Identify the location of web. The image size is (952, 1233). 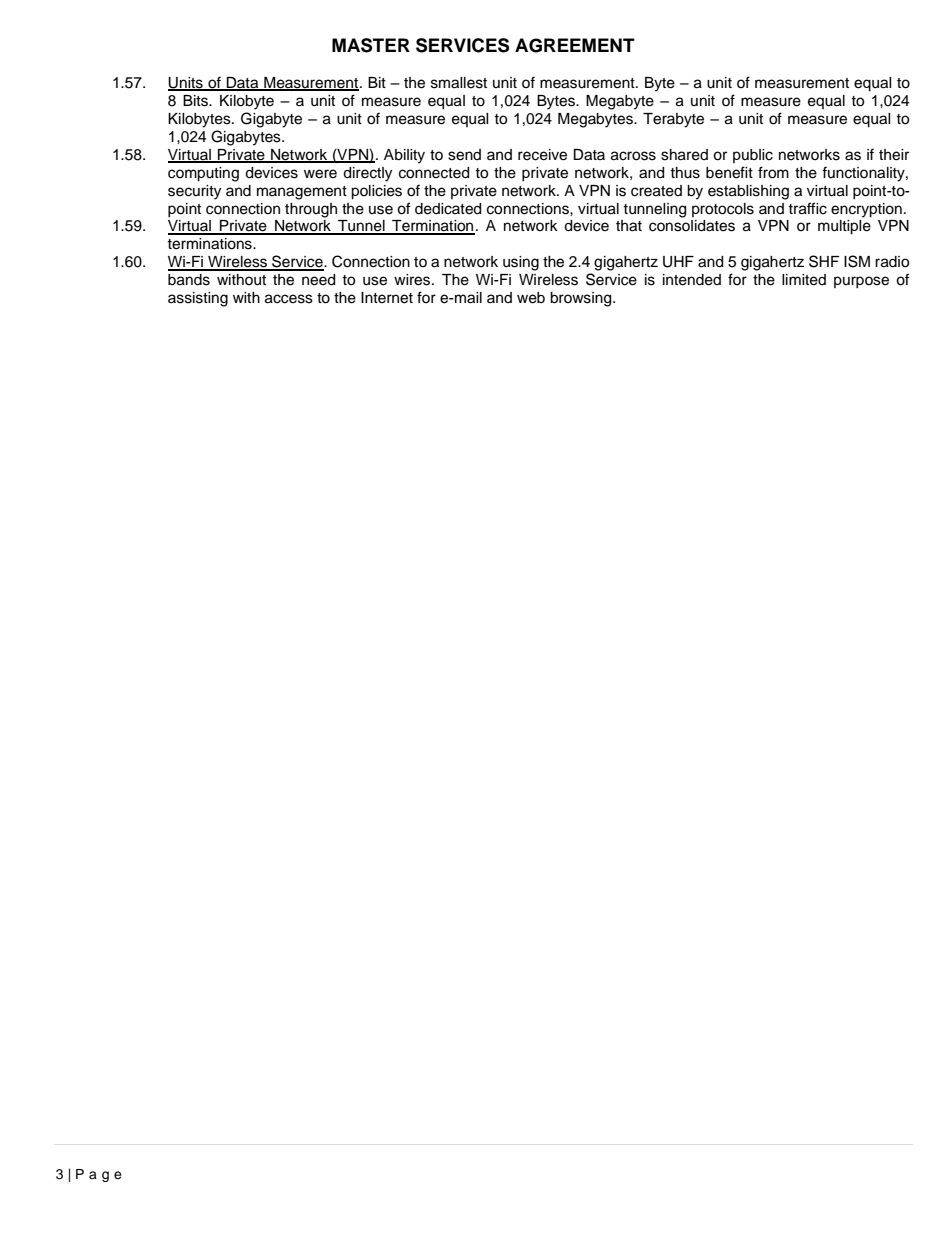
(531, 298).
